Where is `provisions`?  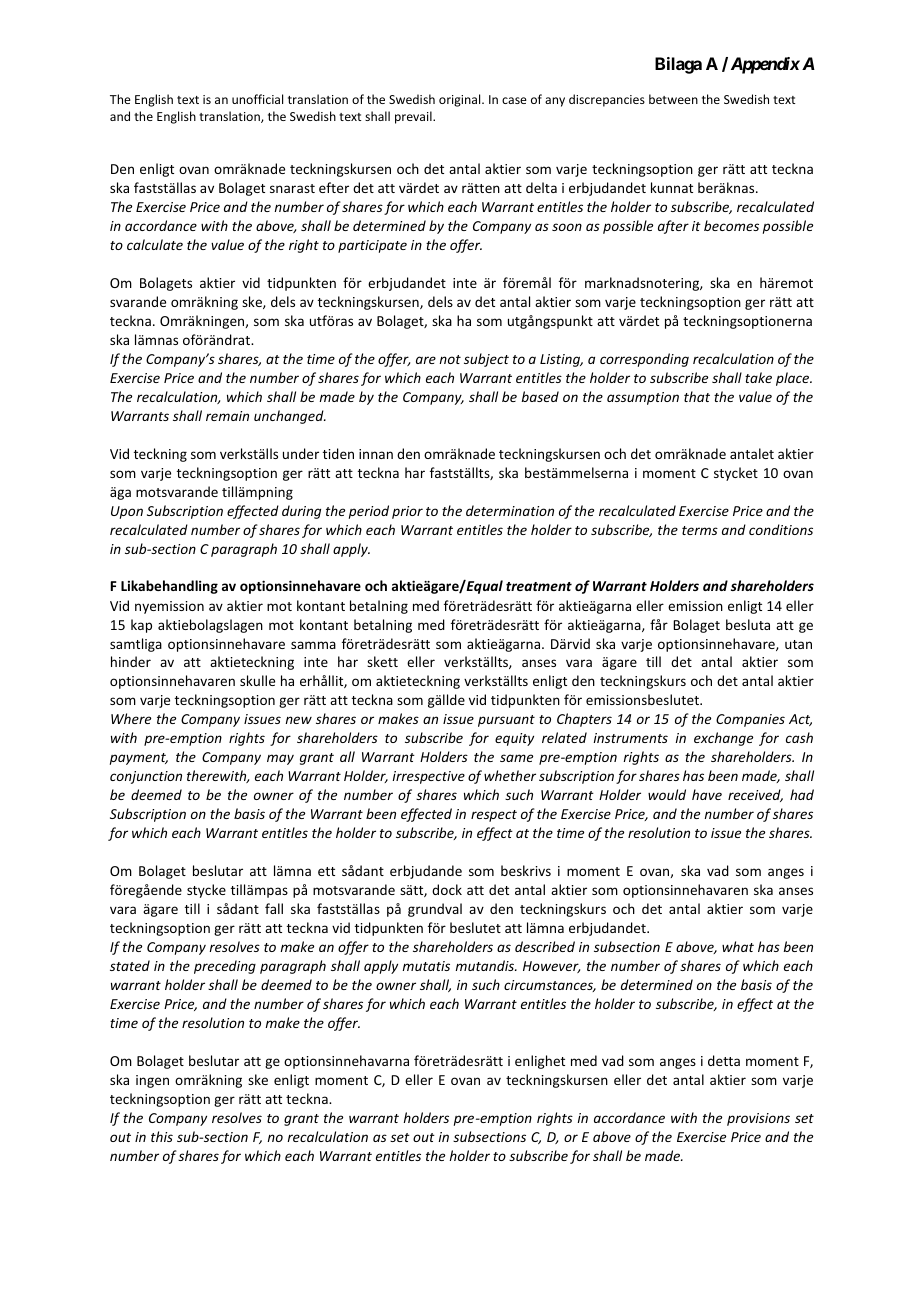 provisions is located at coordinates (758, 1119).
